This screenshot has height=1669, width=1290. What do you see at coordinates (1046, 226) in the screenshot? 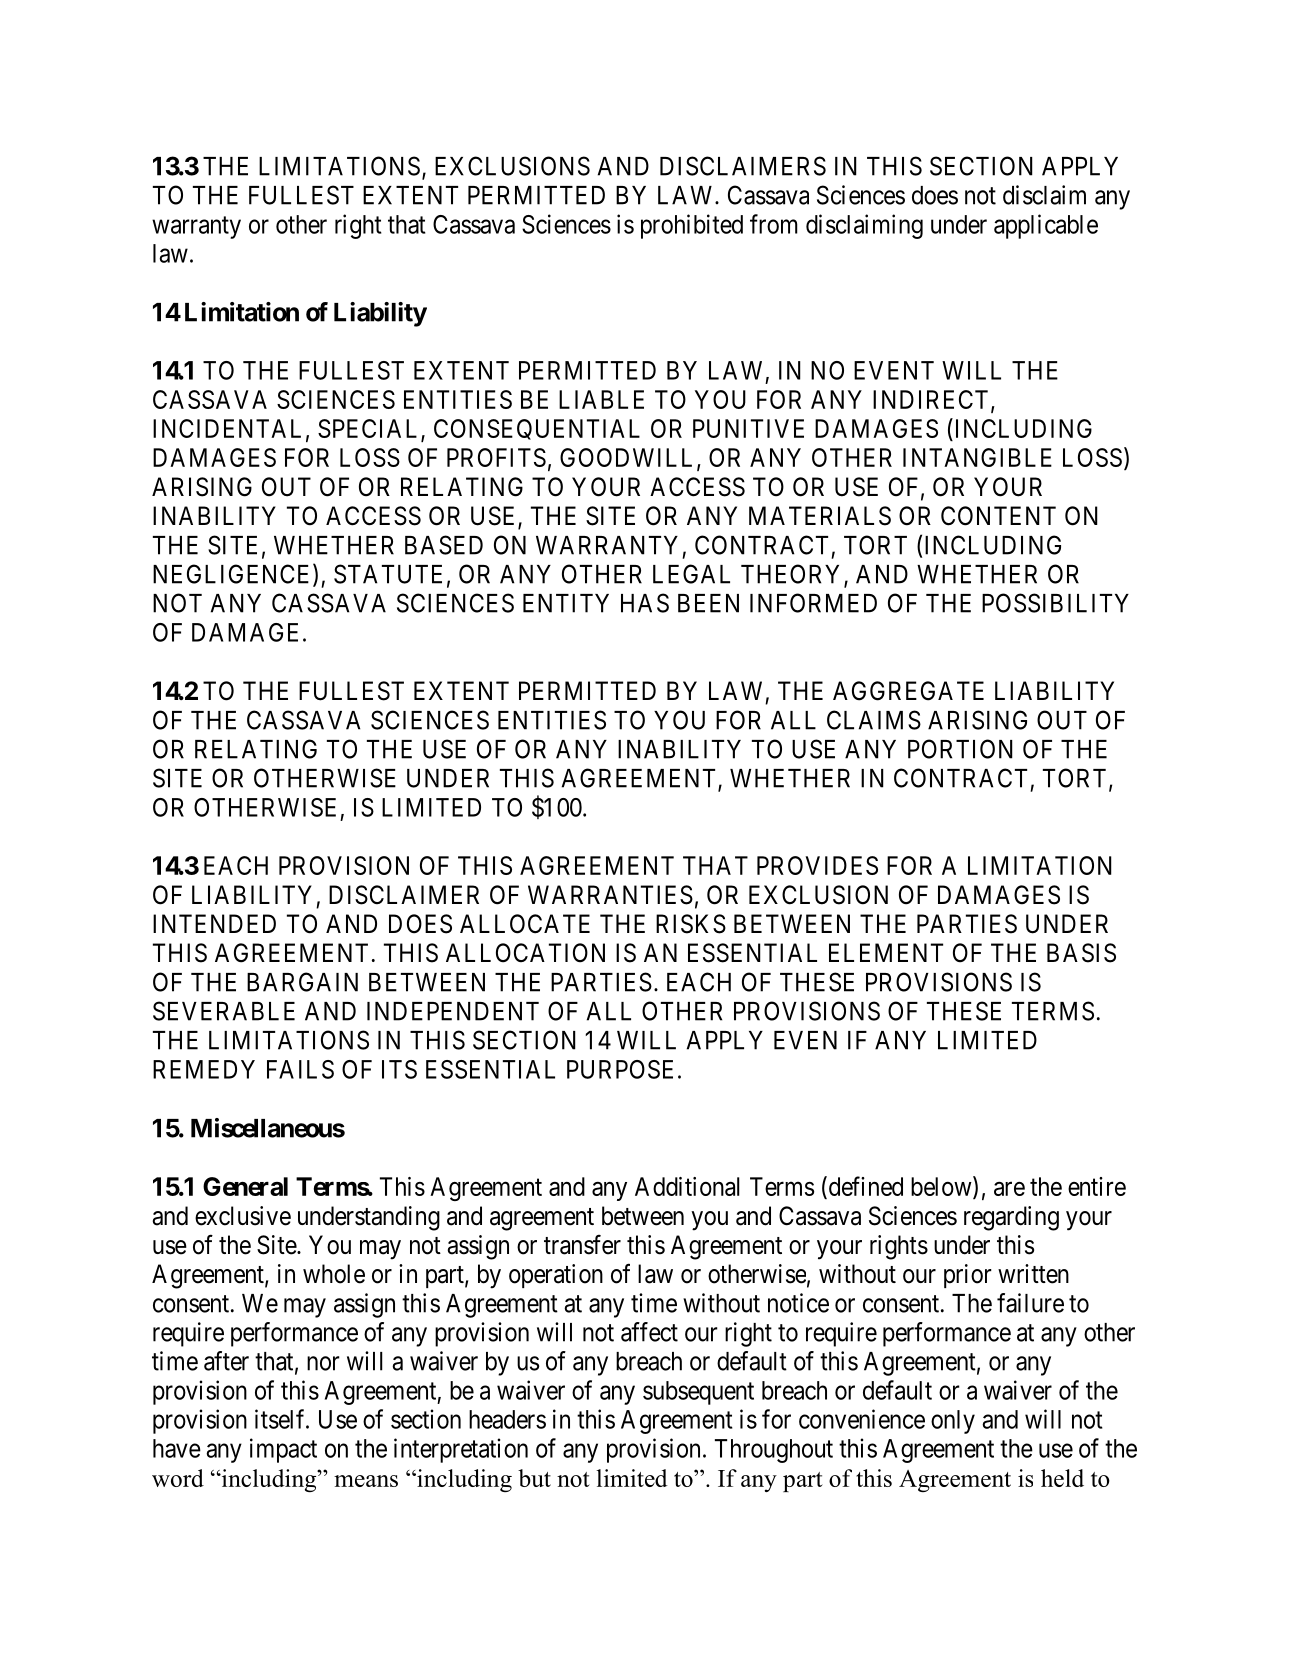
I see `applicable` at bounding box center [1046, 226].
